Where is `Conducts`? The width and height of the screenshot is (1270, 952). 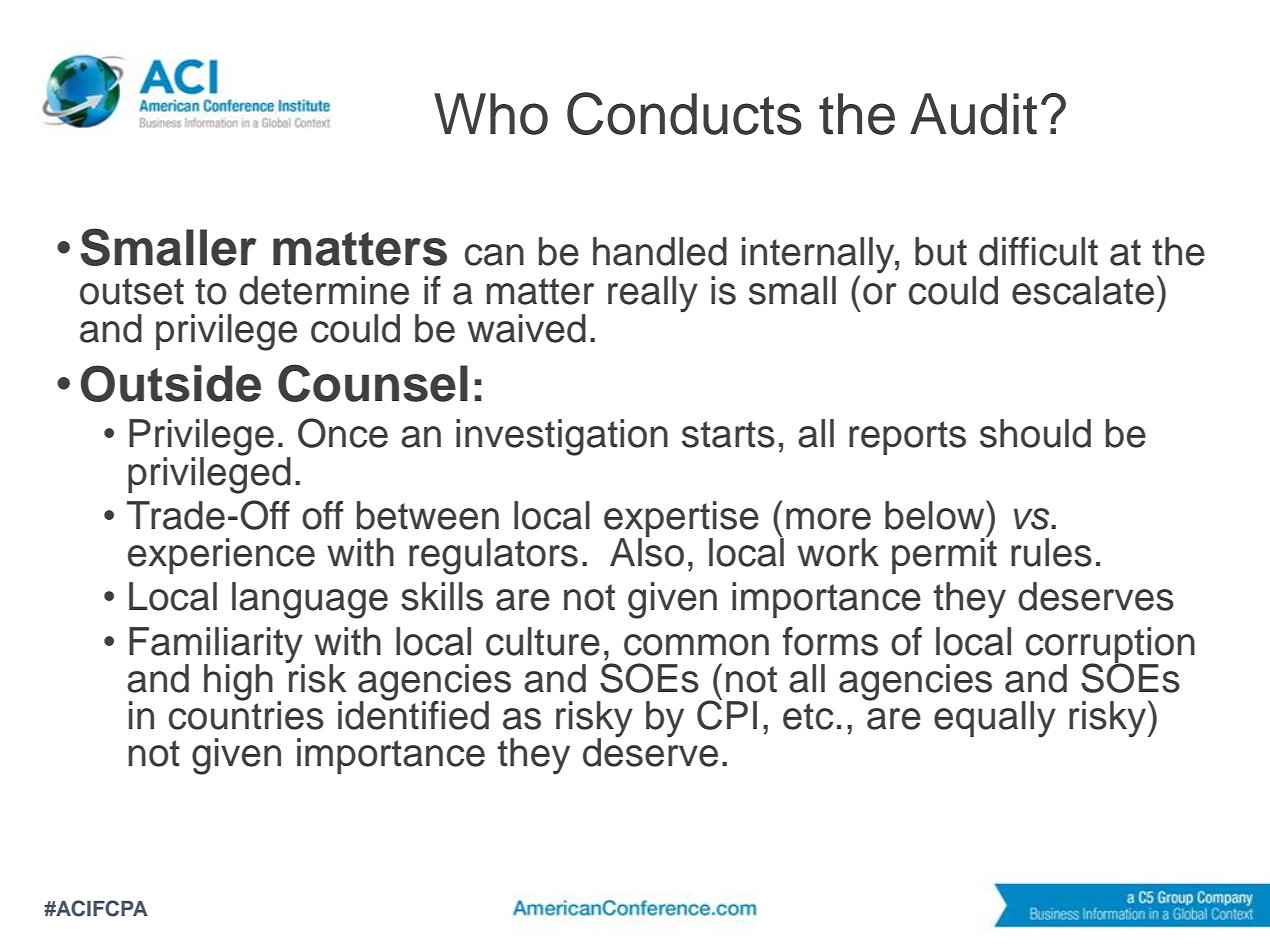
Conducts is located at coordinates (684, 113).
